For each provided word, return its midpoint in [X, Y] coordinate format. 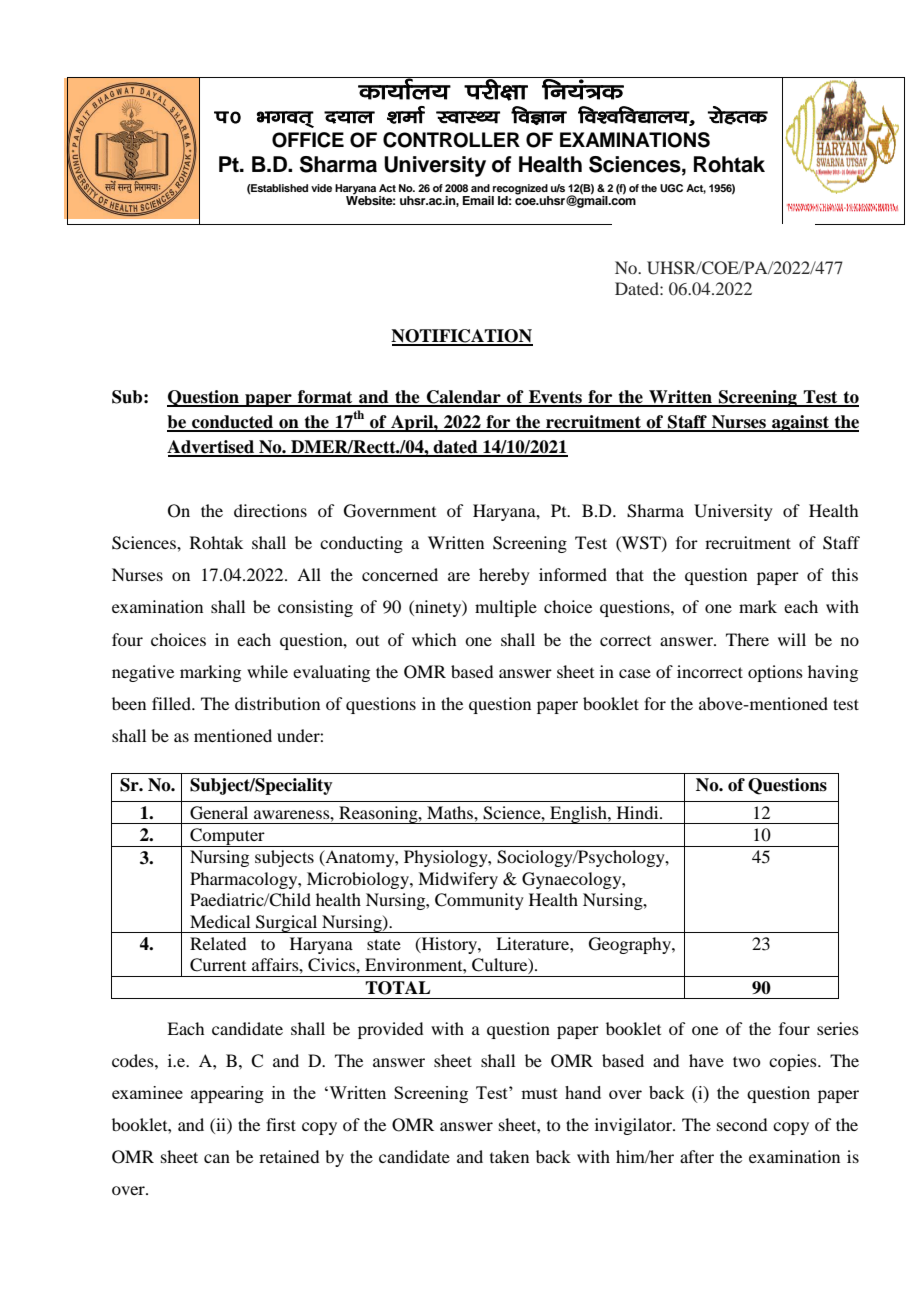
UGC [671, 188]
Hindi [639, 812]
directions [270, 510]
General [219, 813]
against [800, 423]
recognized [520, 189]
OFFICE [308, 140]
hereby [504, 576]
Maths [451, 812]
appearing [227, 1094]
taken [509, 1156]
